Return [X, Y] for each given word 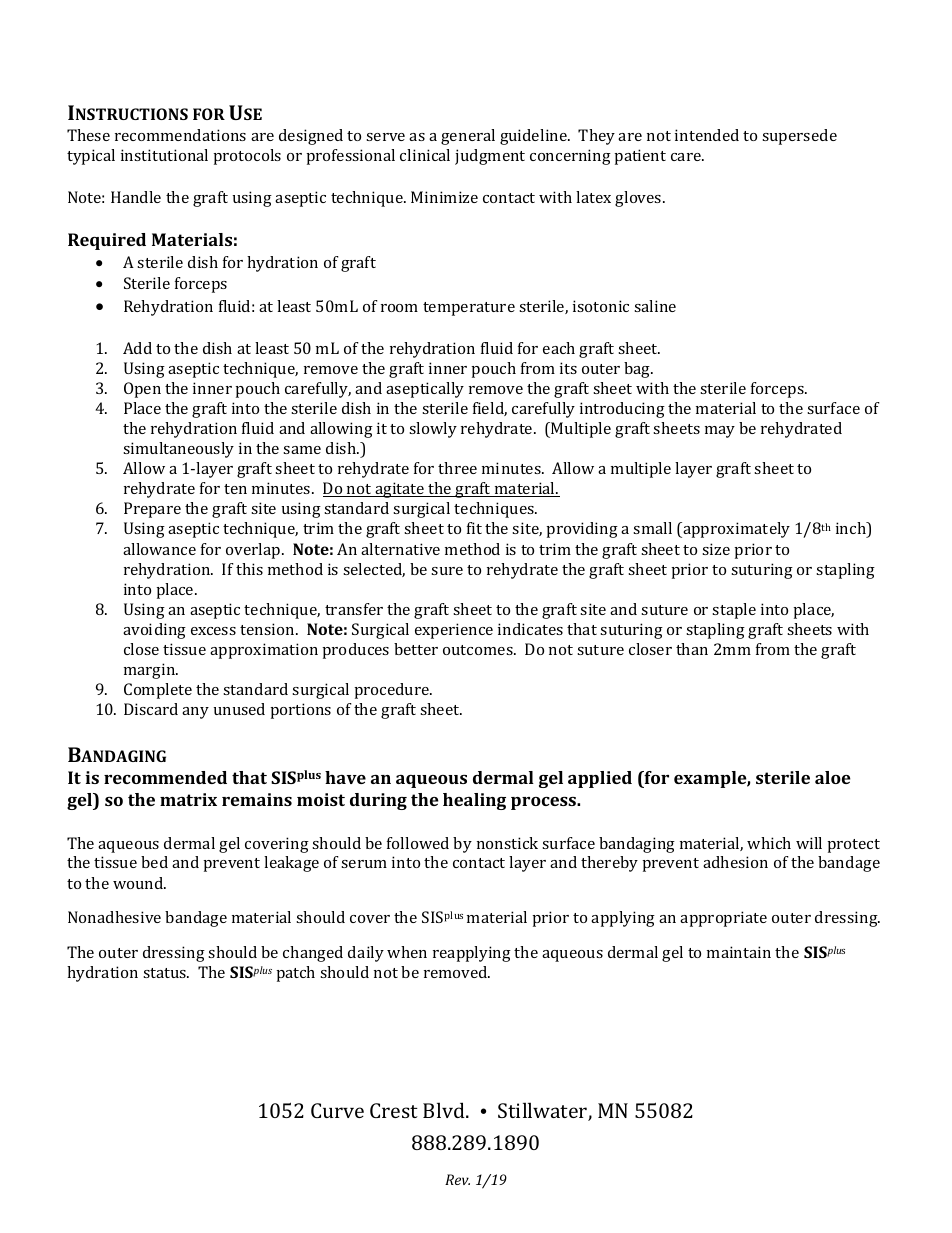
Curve [337, 1110]
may [720, 432]
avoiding [154, 631]
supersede [799, 137]
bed [154, 862]
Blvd [445, 1110]
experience [454, 631]
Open [142, 390]
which [769, 843]
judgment [490, 157]
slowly [433, 430]
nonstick [507, 843]
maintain [739, 952]
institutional [164, 155]
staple [734, 611]
